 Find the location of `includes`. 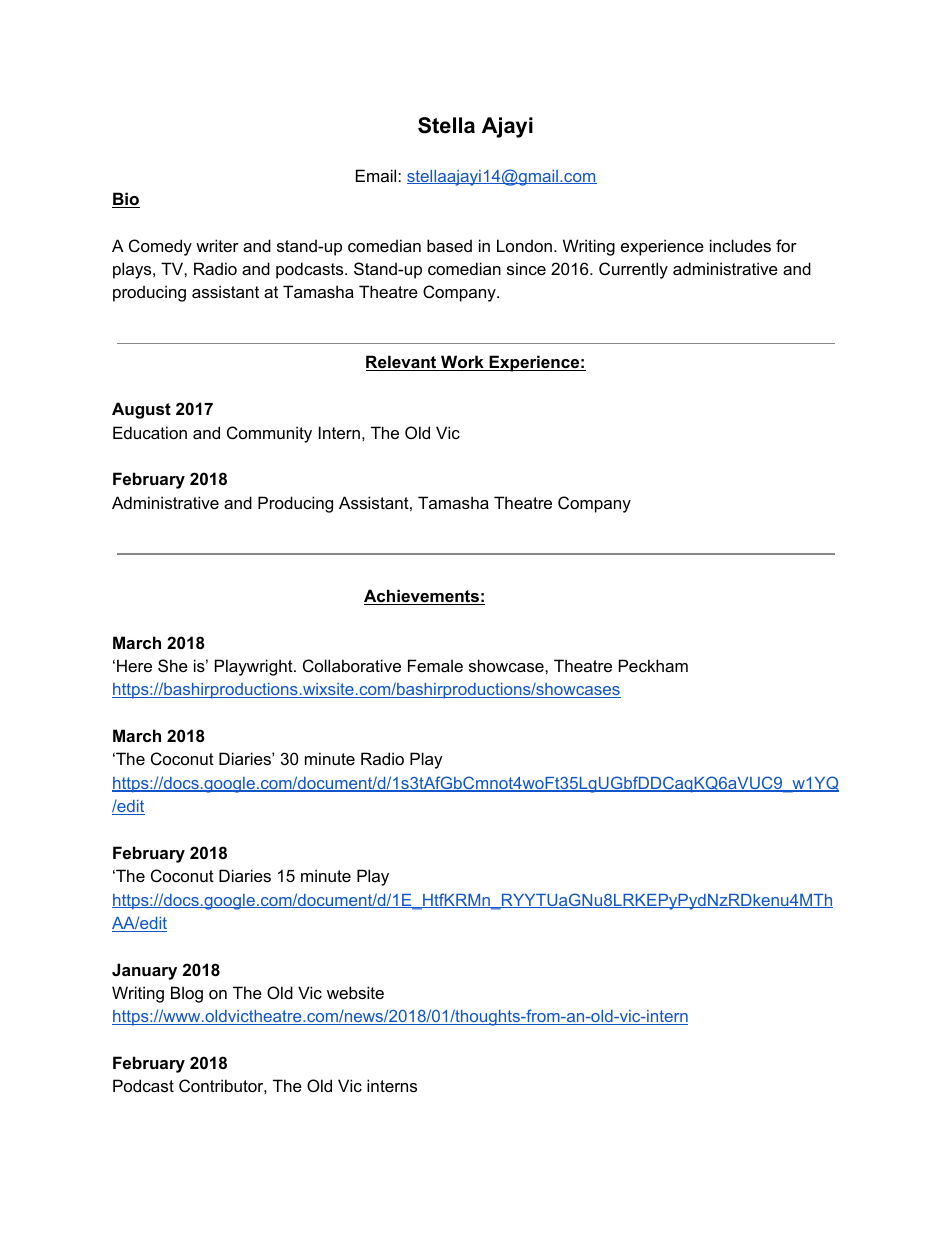

includes is located at coordinates (740, 245).
